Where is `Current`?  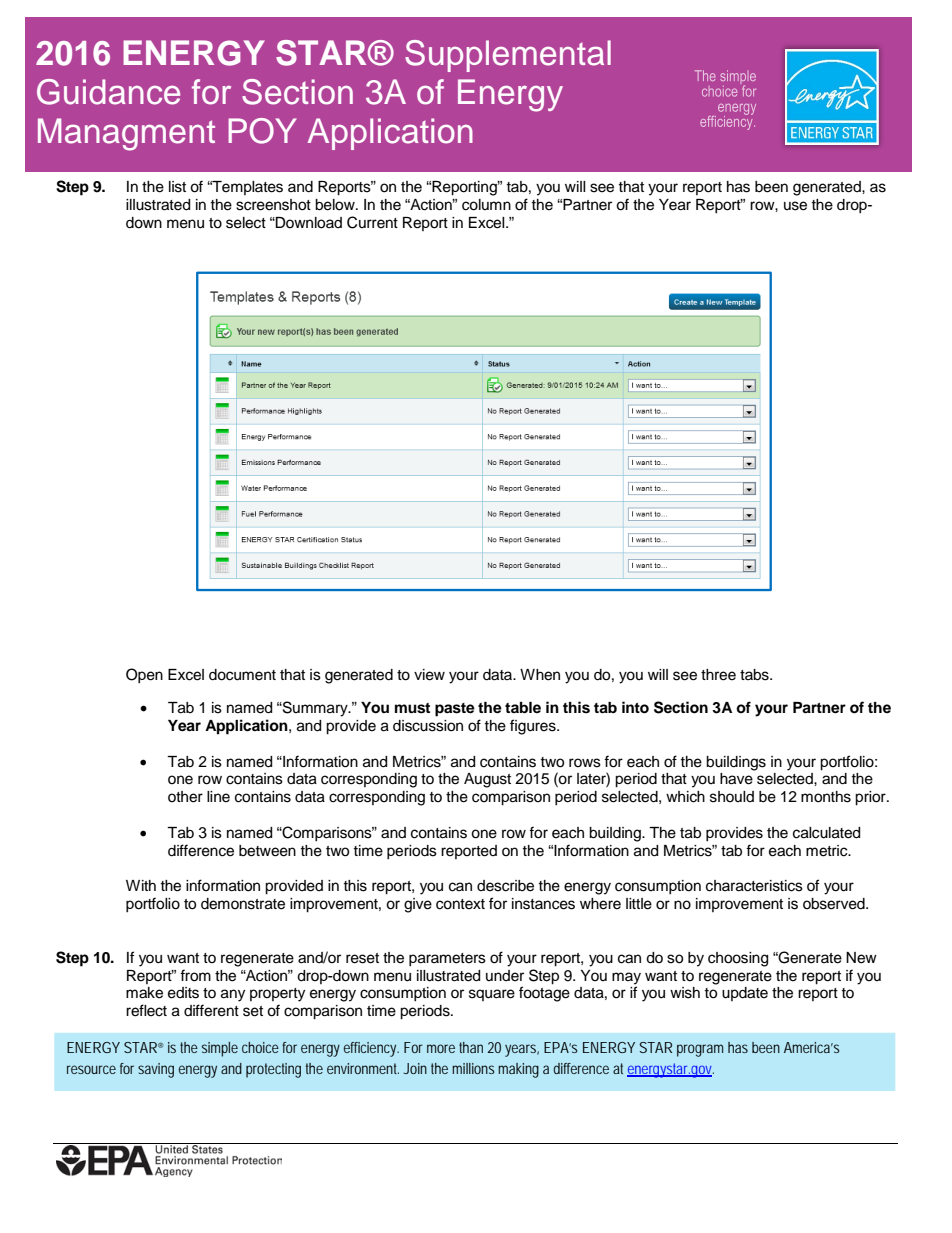 Current is located at coordinates (372, 222).
